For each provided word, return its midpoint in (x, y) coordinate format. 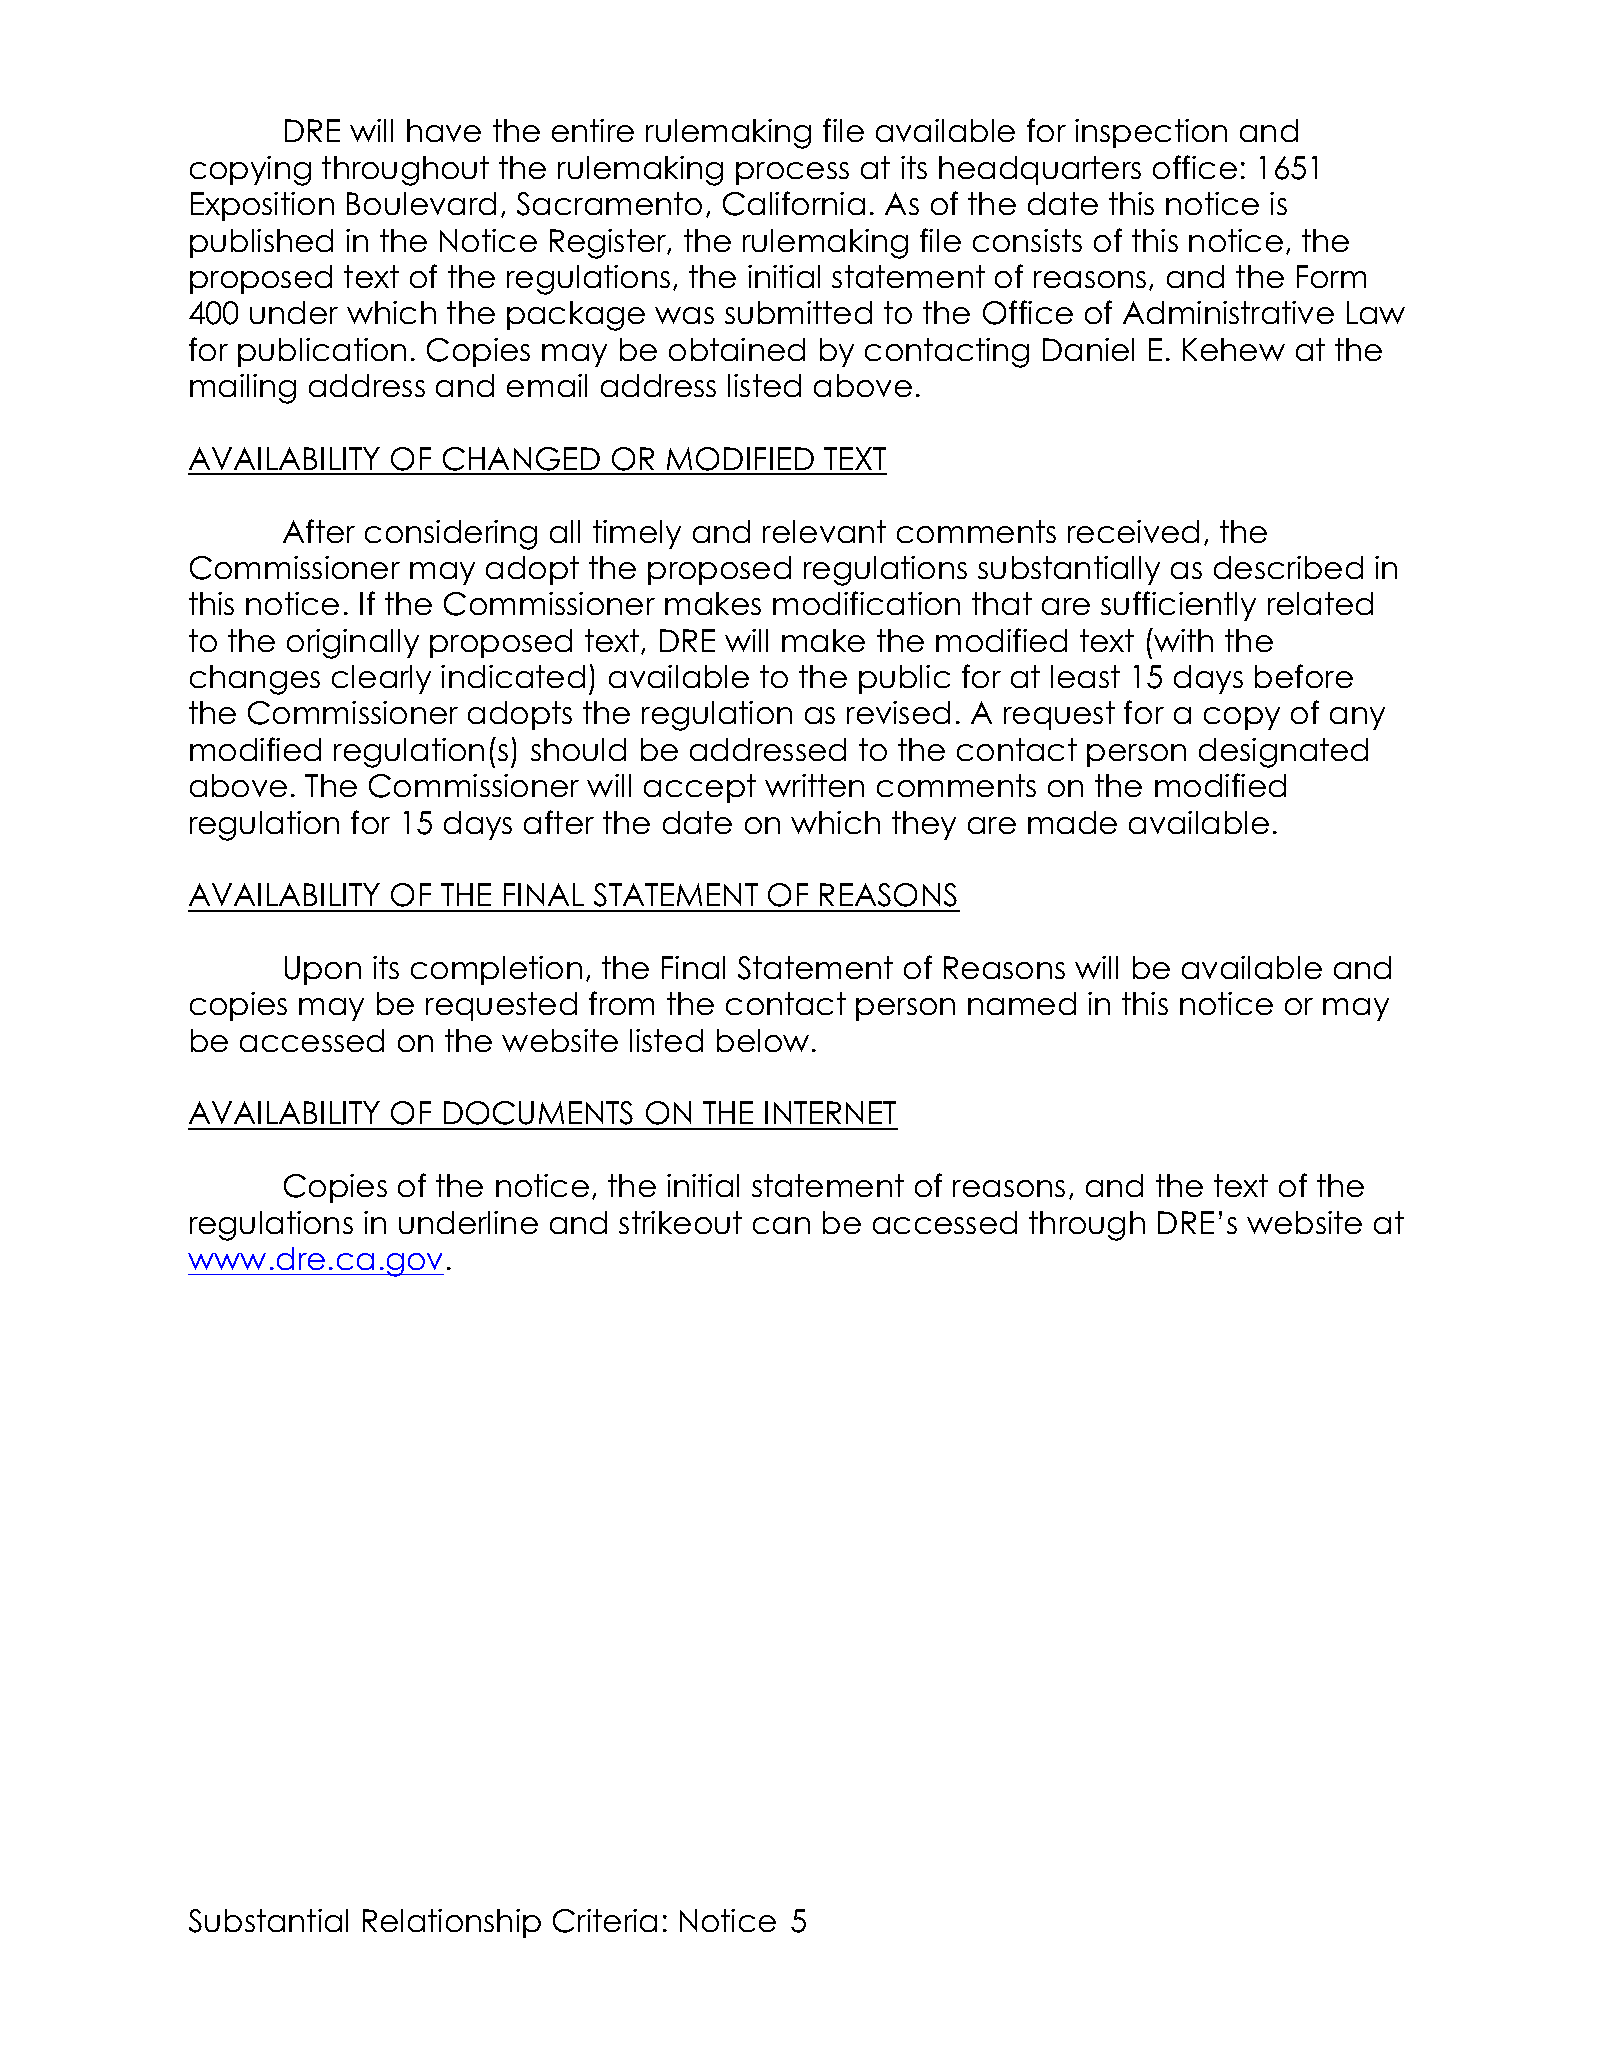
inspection (1151, 133)
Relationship (452, 1923)
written (814, 785)
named (1022, 1003)
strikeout (680, 1222)
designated (1283, 753)
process (792, 173)
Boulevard (421, 203)
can (781, 1225)
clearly (381, 679)
